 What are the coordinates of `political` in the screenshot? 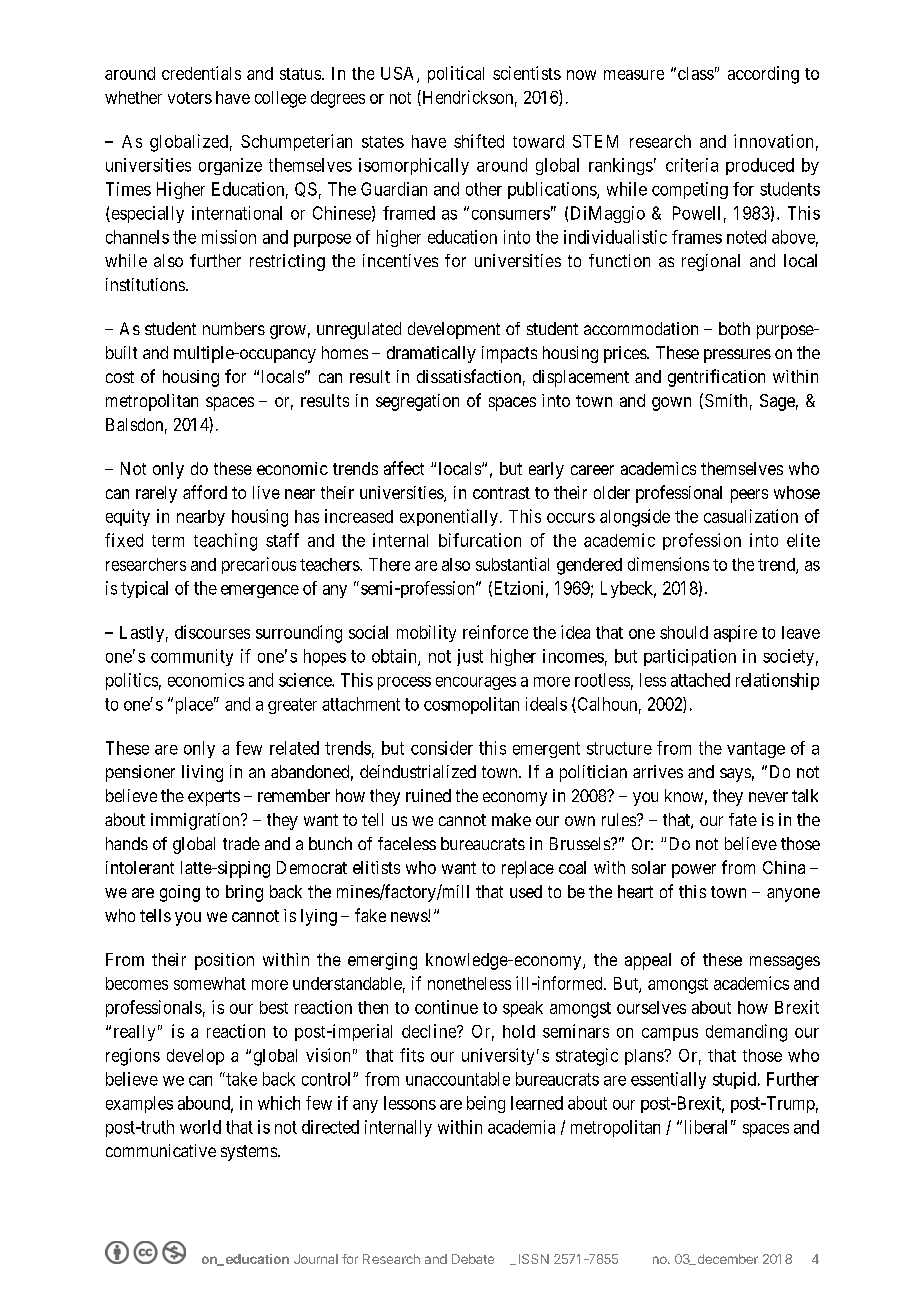 It's located at (456, 74).
